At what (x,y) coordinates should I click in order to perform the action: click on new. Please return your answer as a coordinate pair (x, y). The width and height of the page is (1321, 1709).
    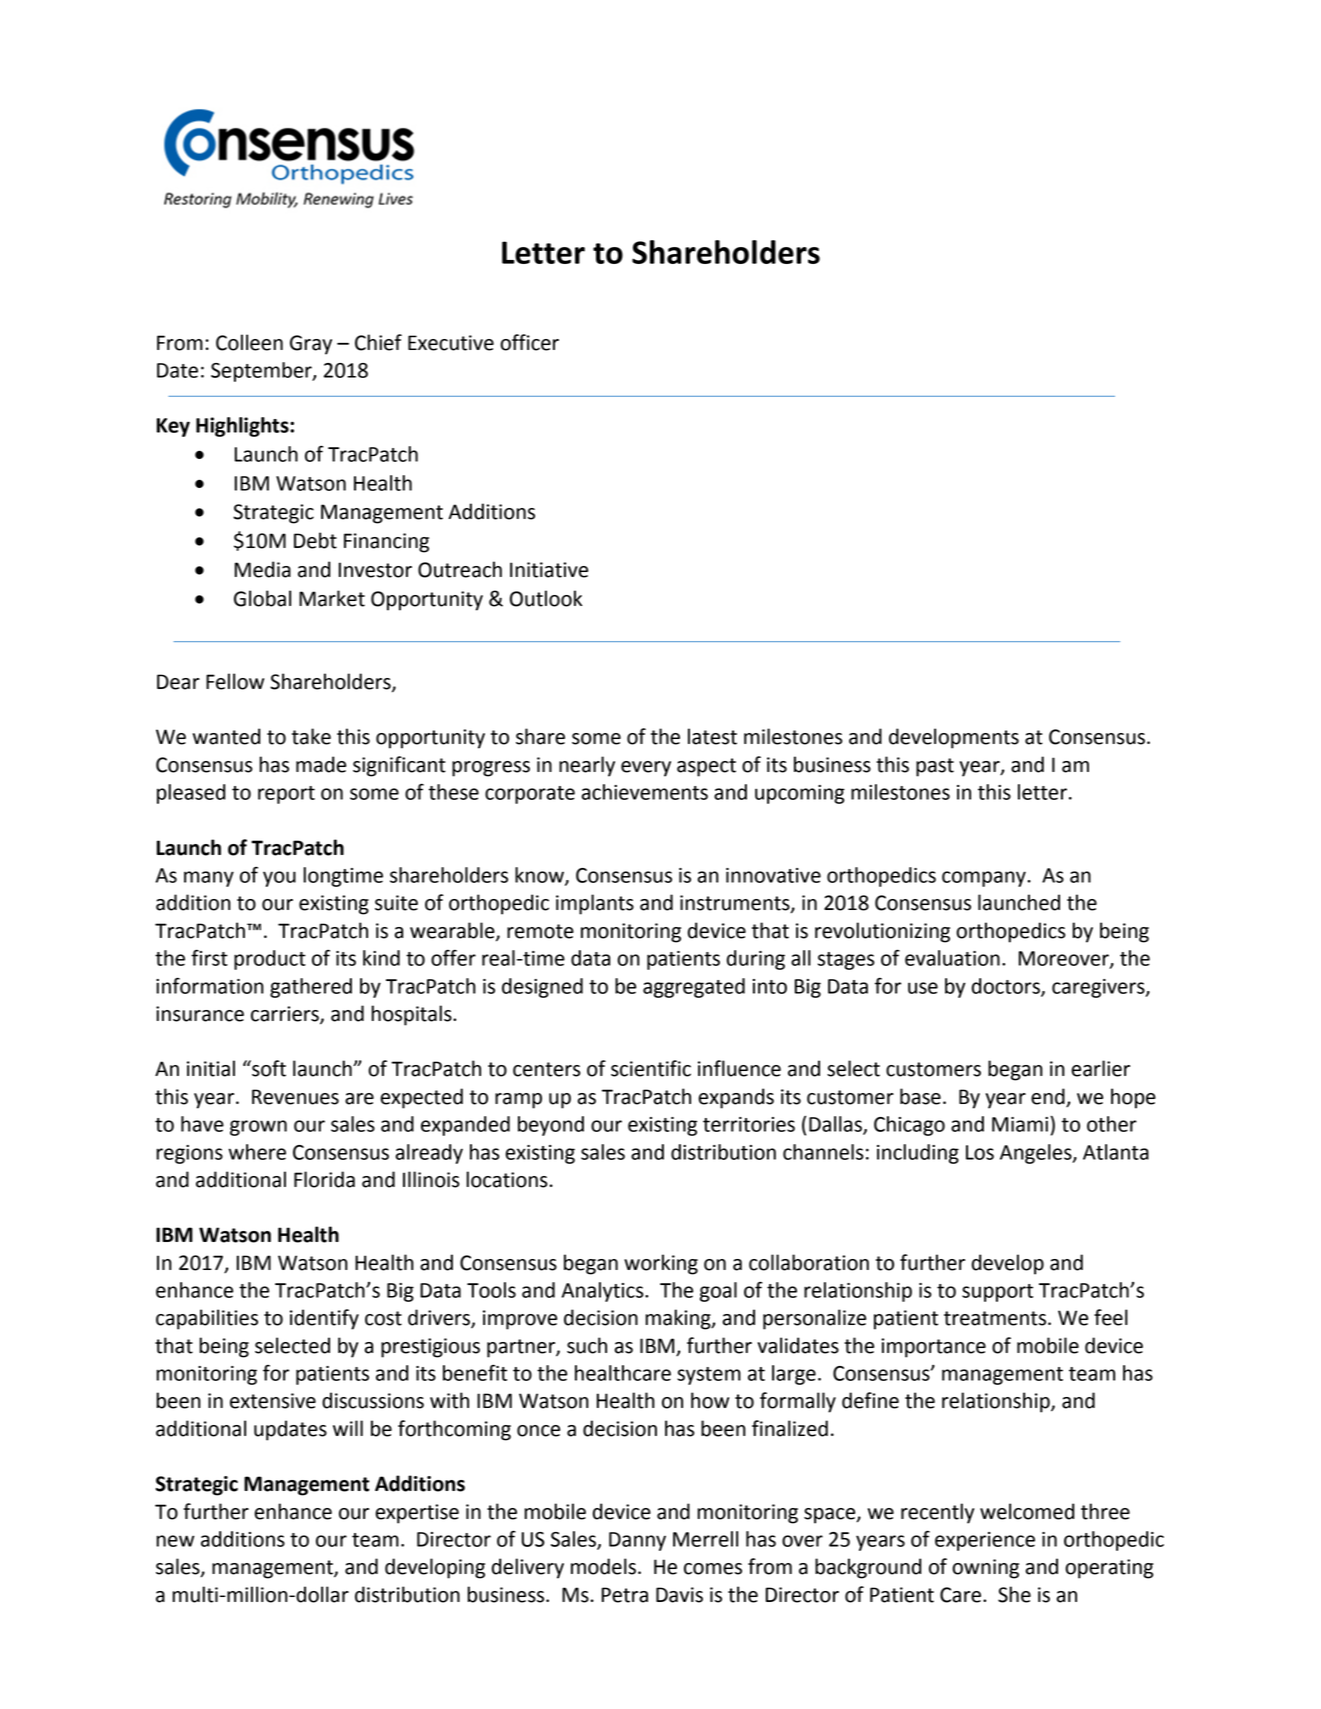
    Looking at the image, I should click on (175, 1541).
